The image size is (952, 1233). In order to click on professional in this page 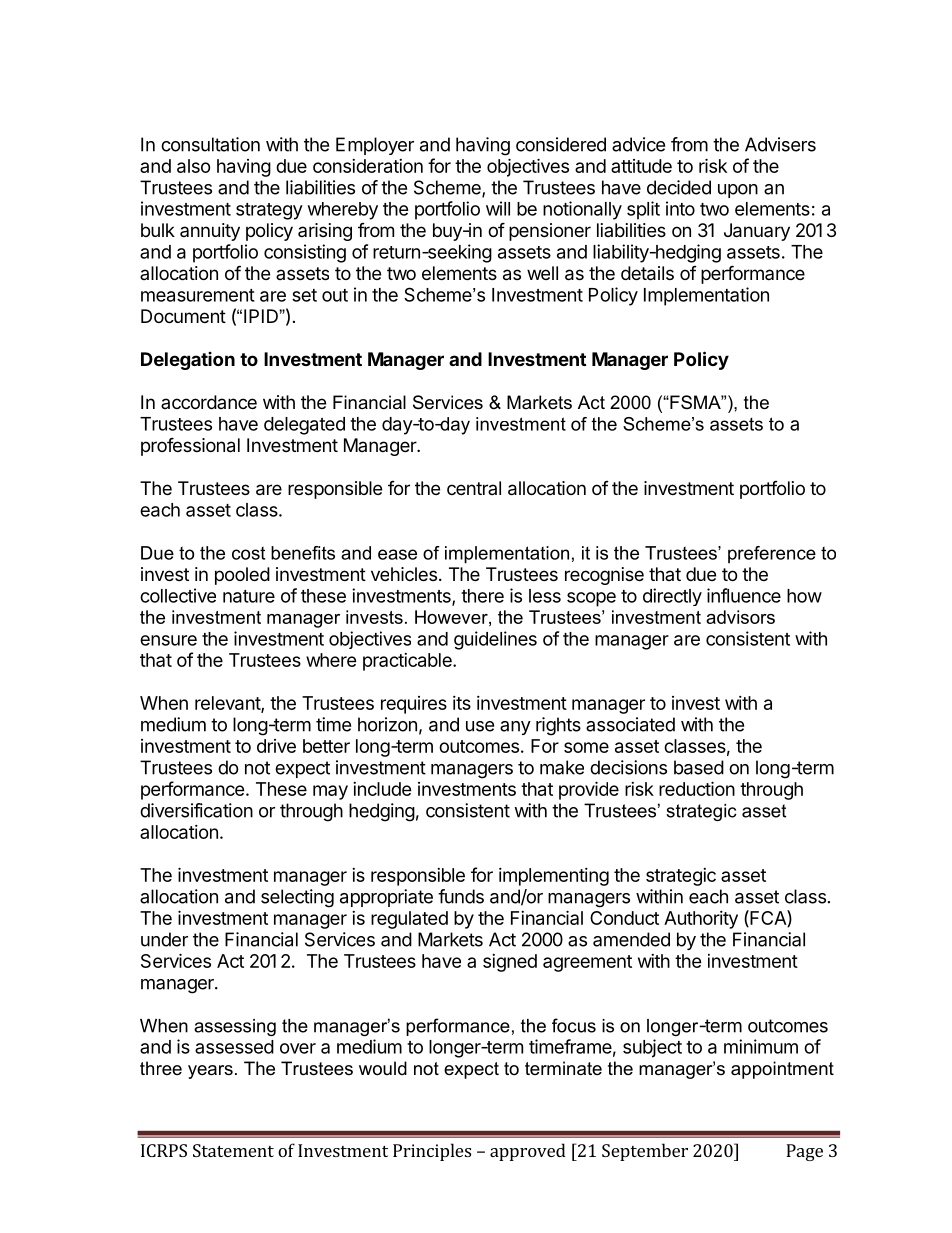, I will do `click(190, 446)`.
